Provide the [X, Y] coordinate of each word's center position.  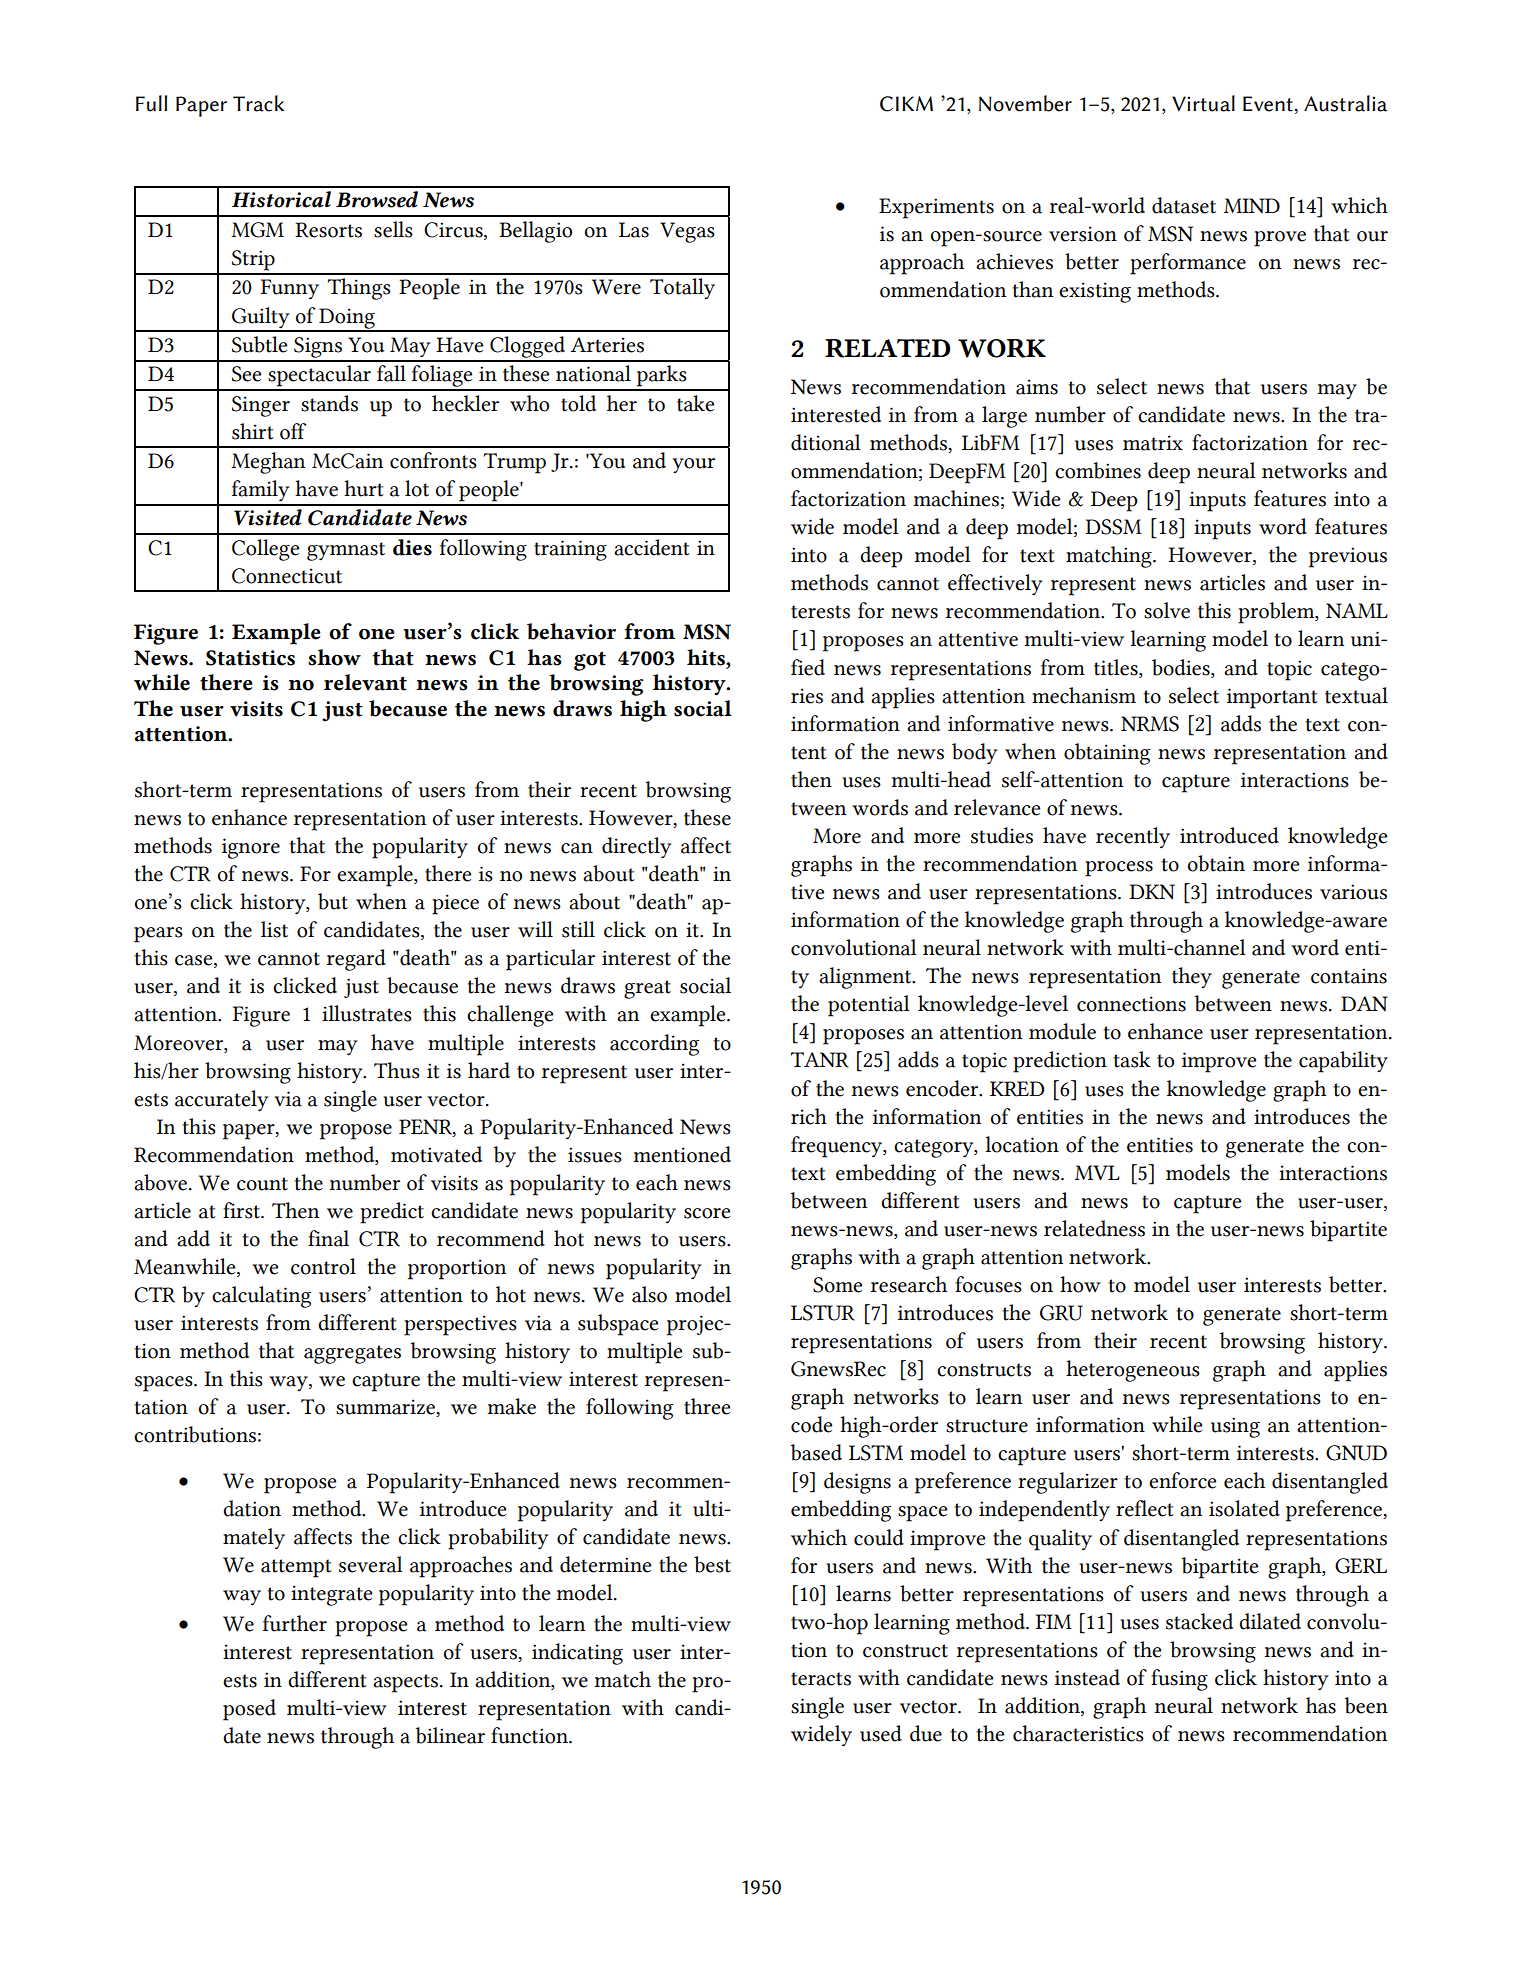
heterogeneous [1133, 1371]
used [881, 1733]
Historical [281, 199]
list [274, 929]
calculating [261, 1297]
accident [652, 547]
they [1192, 978]
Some [837, 1285]
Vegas [687, 232]
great [647, 989]
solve [1167, 610]
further [295, 1623]
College [265, 550]
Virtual [1203, 103]
